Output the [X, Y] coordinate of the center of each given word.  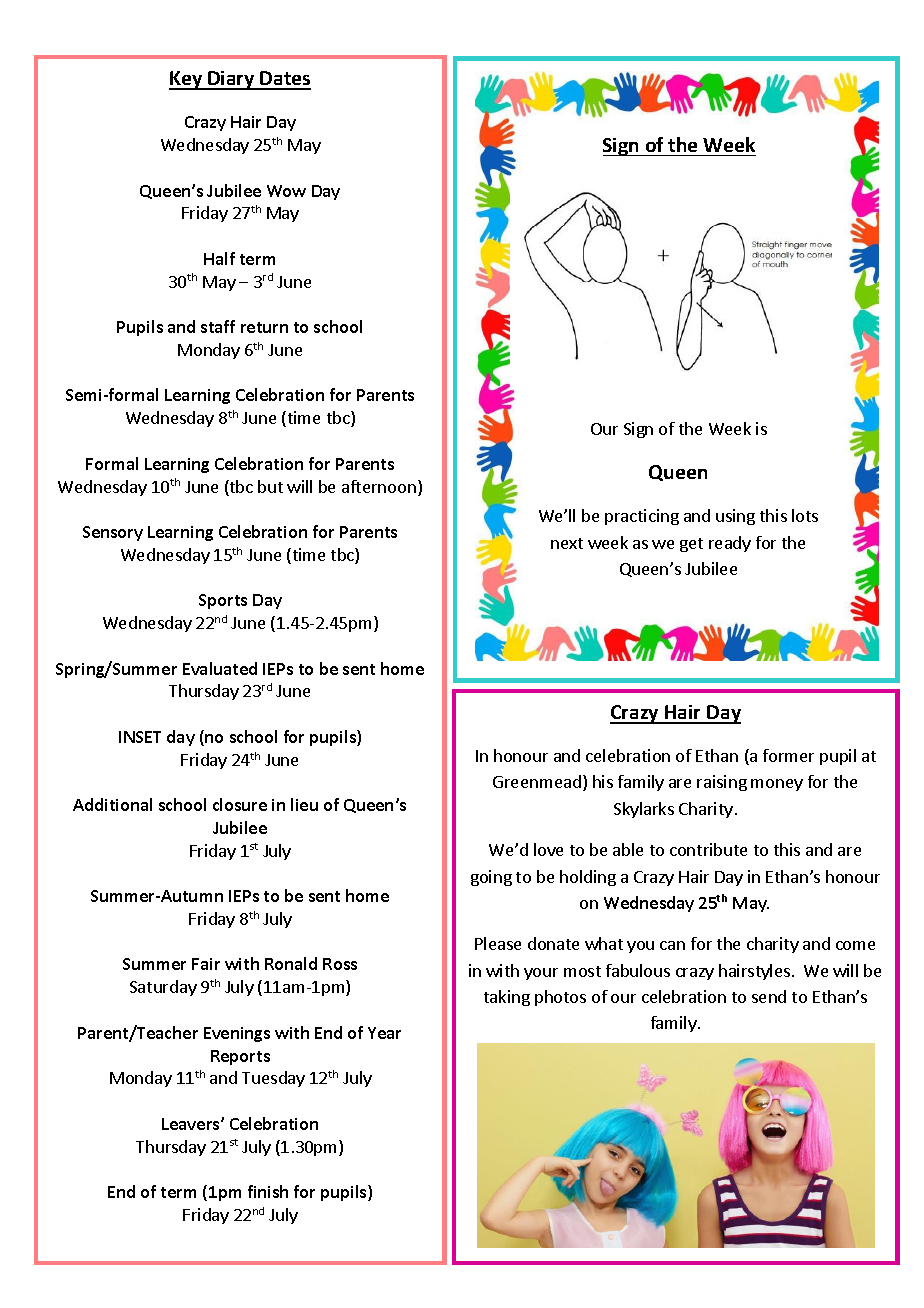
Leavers [192, 1124]
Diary [231, 80]
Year [384, 1033]
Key [187, 80]
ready [730, 544]
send [769, 996]
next [567, 543]
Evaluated [220, 668]
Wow [286, 191]
